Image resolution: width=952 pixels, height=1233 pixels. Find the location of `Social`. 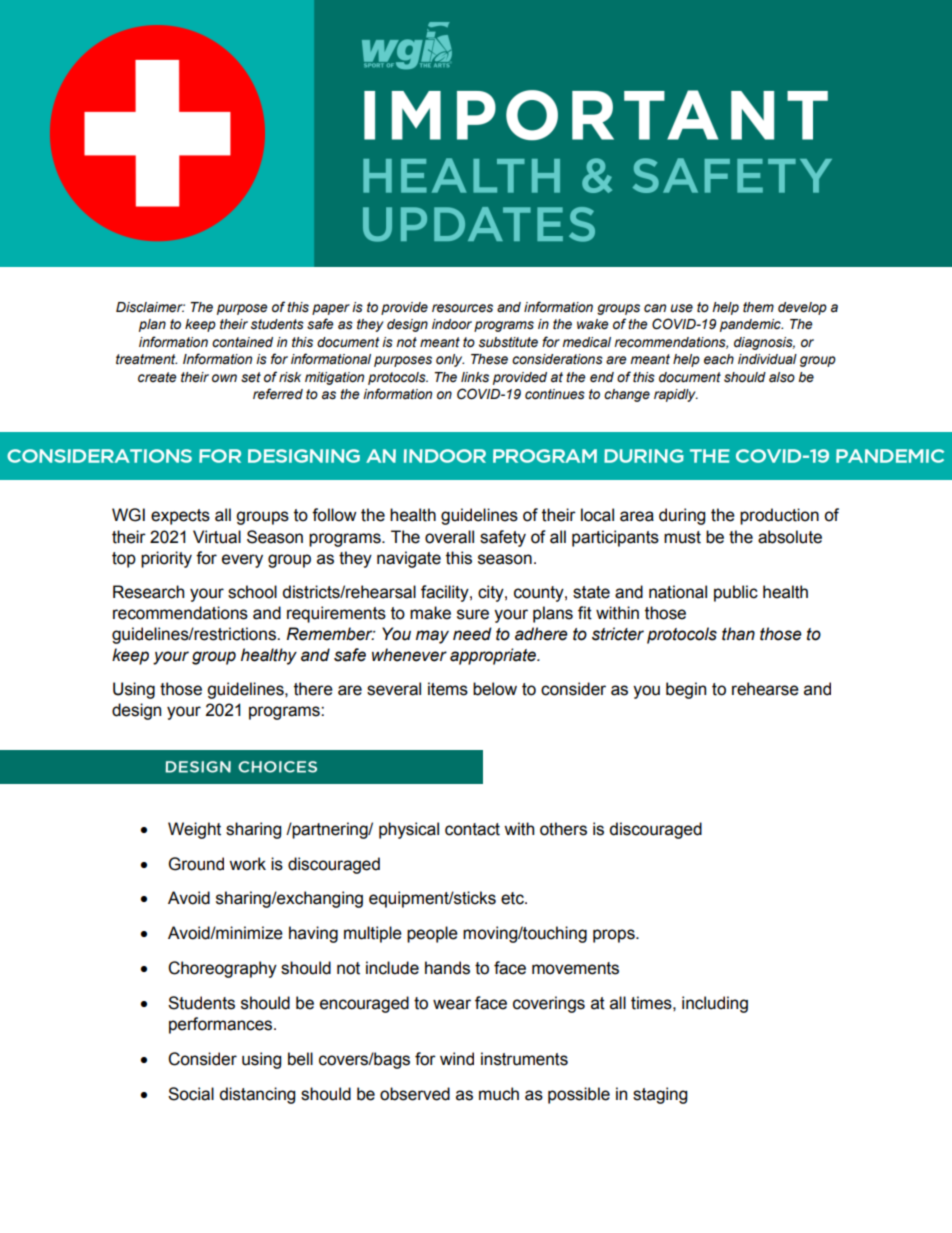

Social is located at coordinates (191, 1094).
